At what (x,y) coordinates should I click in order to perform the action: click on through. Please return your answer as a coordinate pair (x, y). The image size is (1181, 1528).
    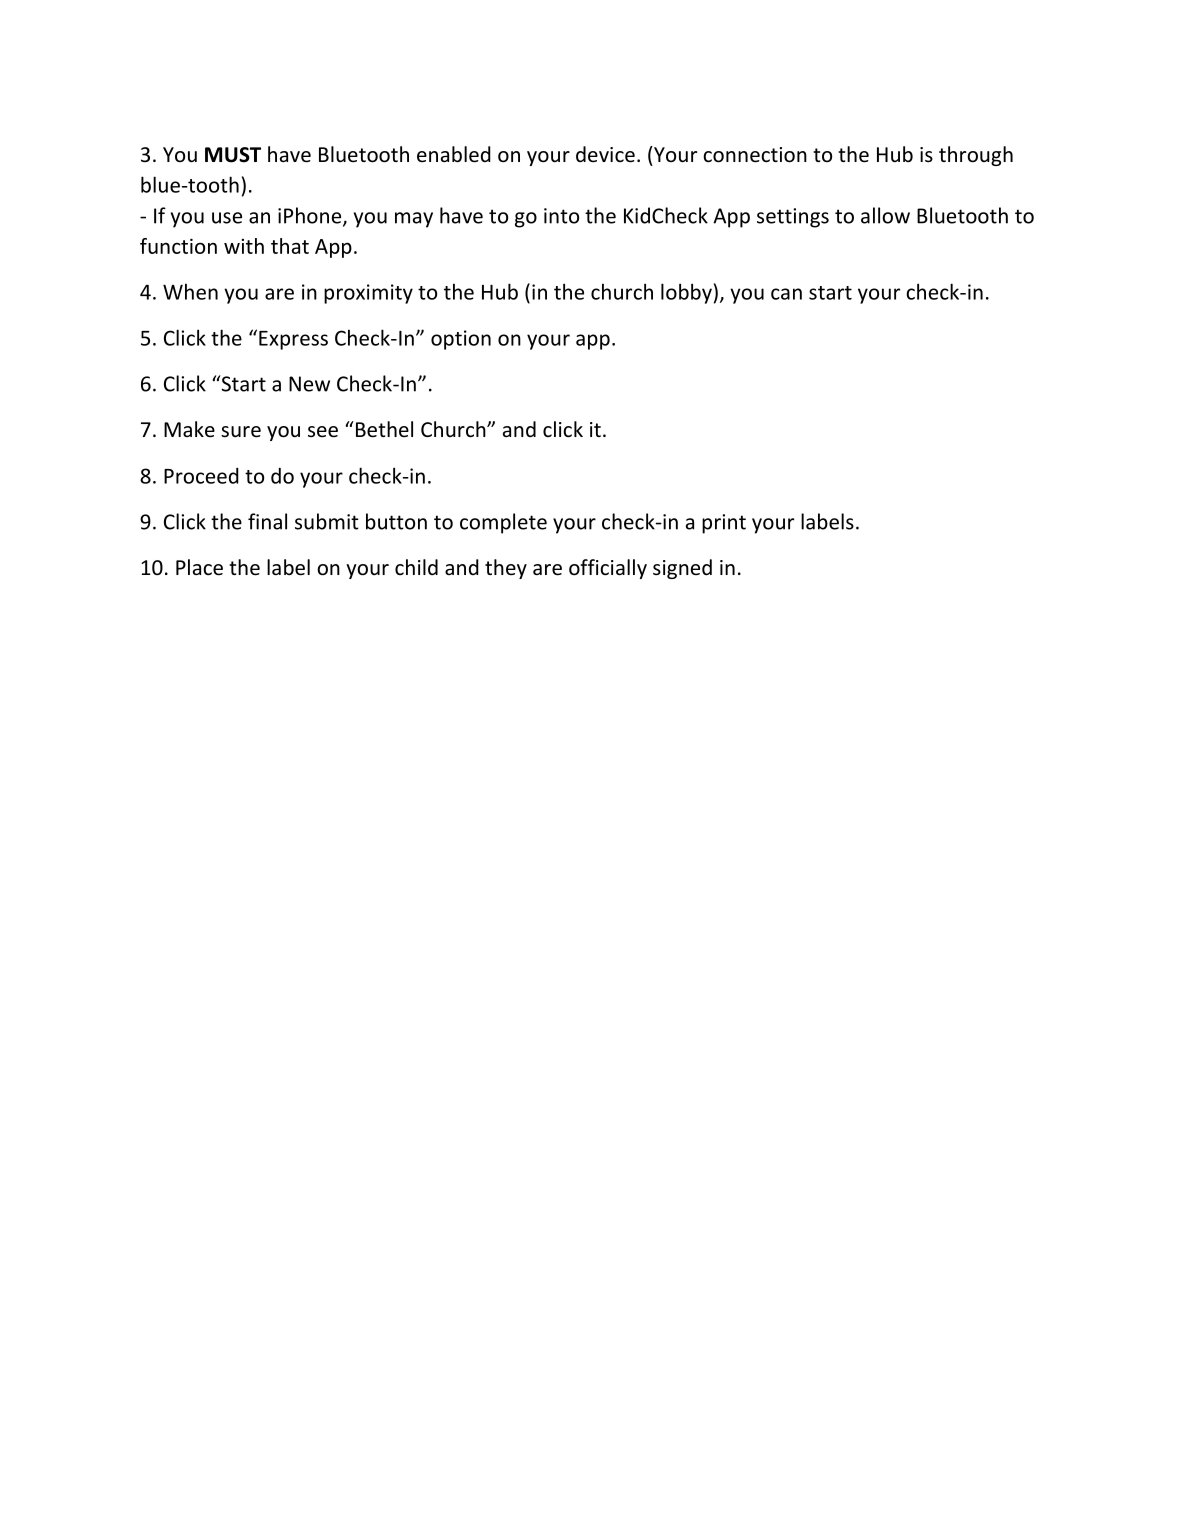
    Looking at the image, I should click on (976, 156).
